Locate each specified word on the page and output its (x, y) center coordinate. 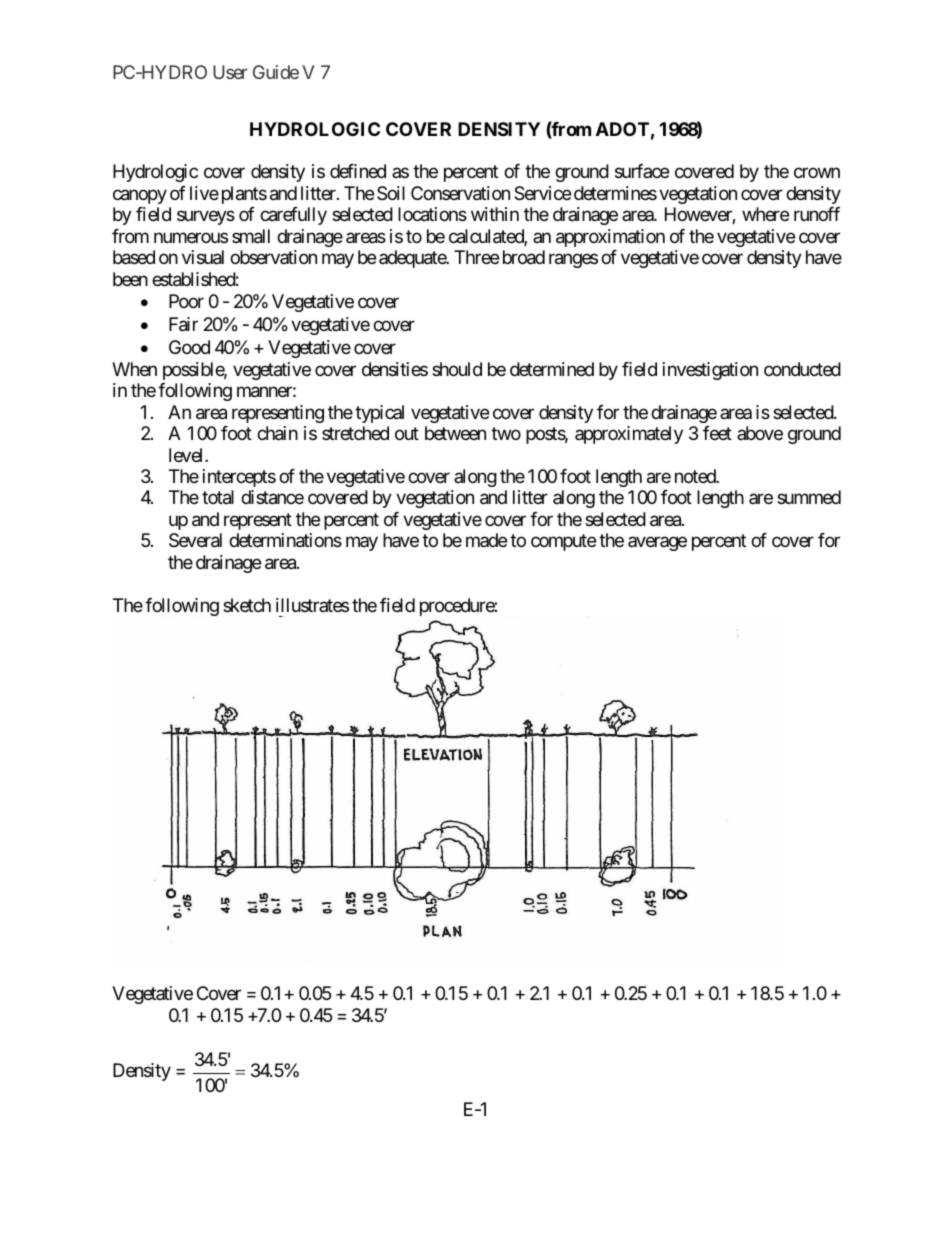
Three (476, 257)
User (230, 72)
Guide (276, 72)
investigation (710, 371)
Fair (183, 324)
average (657, 544)
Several (195, 540)
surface (642, 171)
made (486, 540)
